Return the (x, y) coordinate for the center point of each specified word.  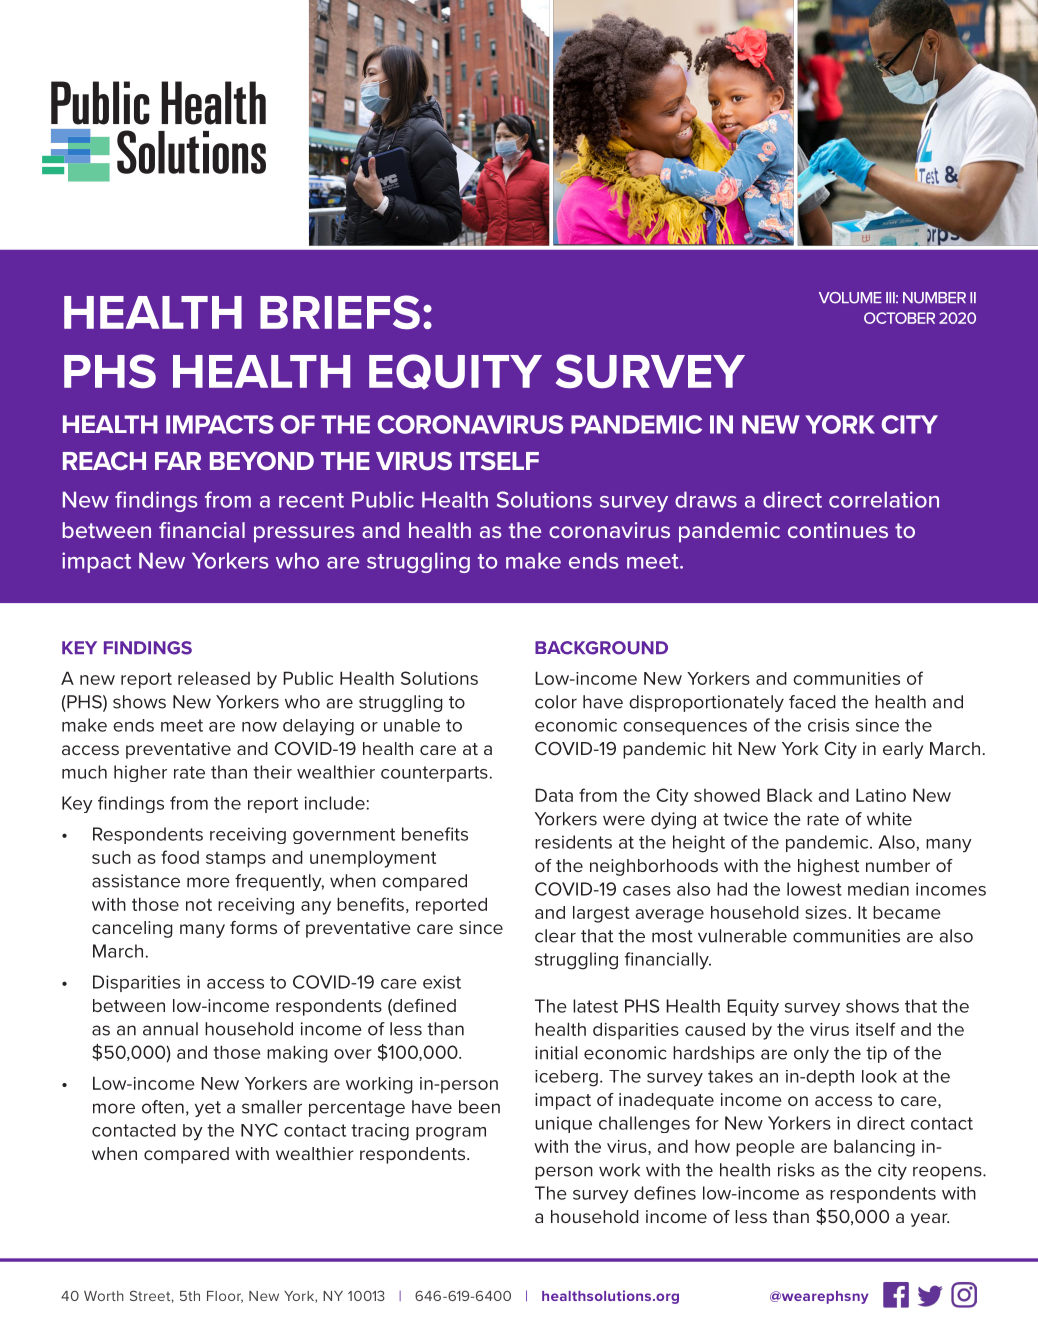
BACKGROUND (601, 648)
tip (876, 1054)
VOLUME (850, 298)
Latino (881, 795)
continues (838, 530)
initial (556, 1053)
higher (140, 773)
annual (170, 1029)
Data (554, 795)
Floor (225, 1297)
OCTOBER (899, 318)
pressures (304, 534)
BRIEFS (340, 312)
